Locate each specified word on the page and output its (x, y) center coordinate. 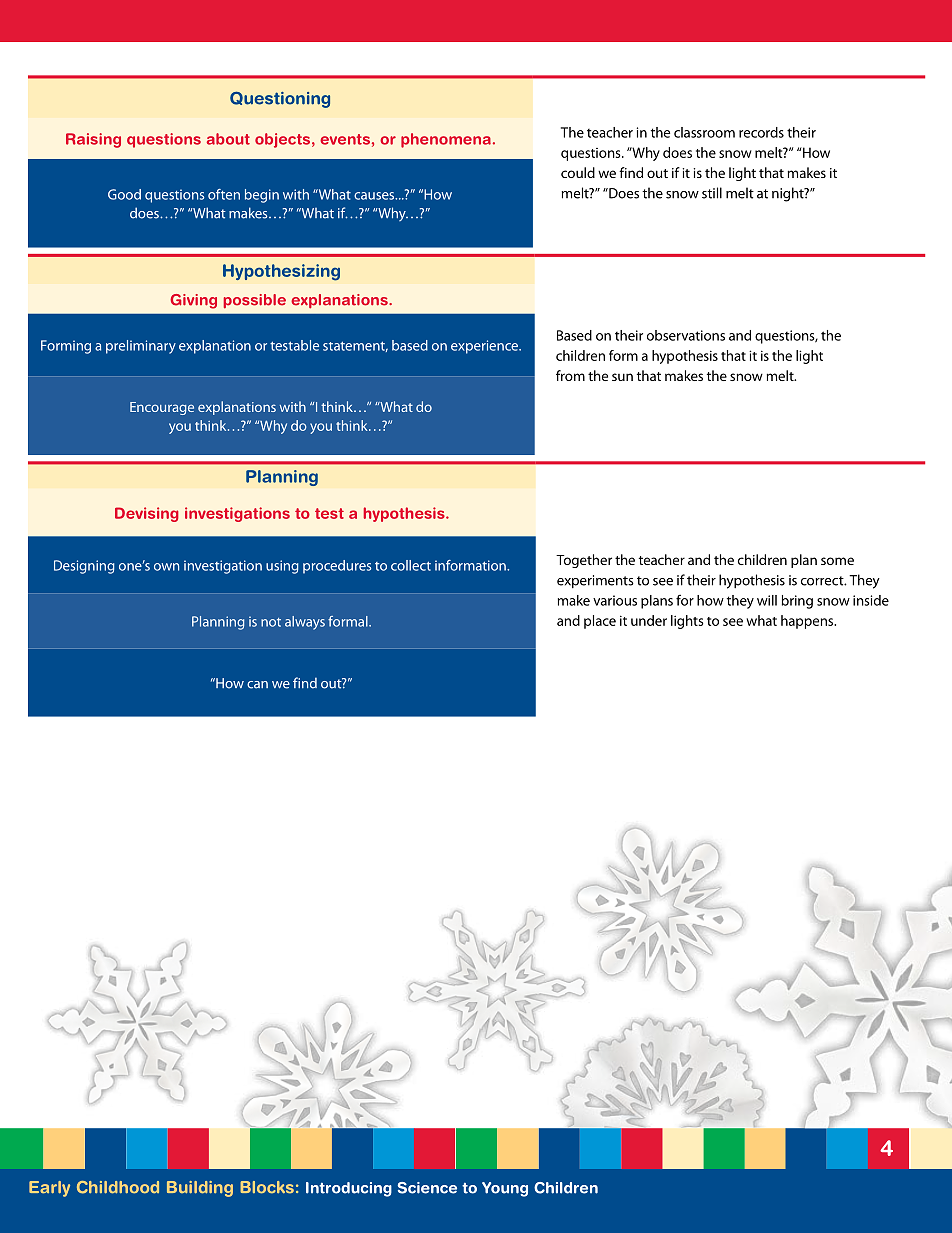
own (166, 567)
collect (411, 565)
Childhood (118, 1187)
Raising (93, 140)
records (761, 132)
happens (808, 622)
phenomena (446, 140)
